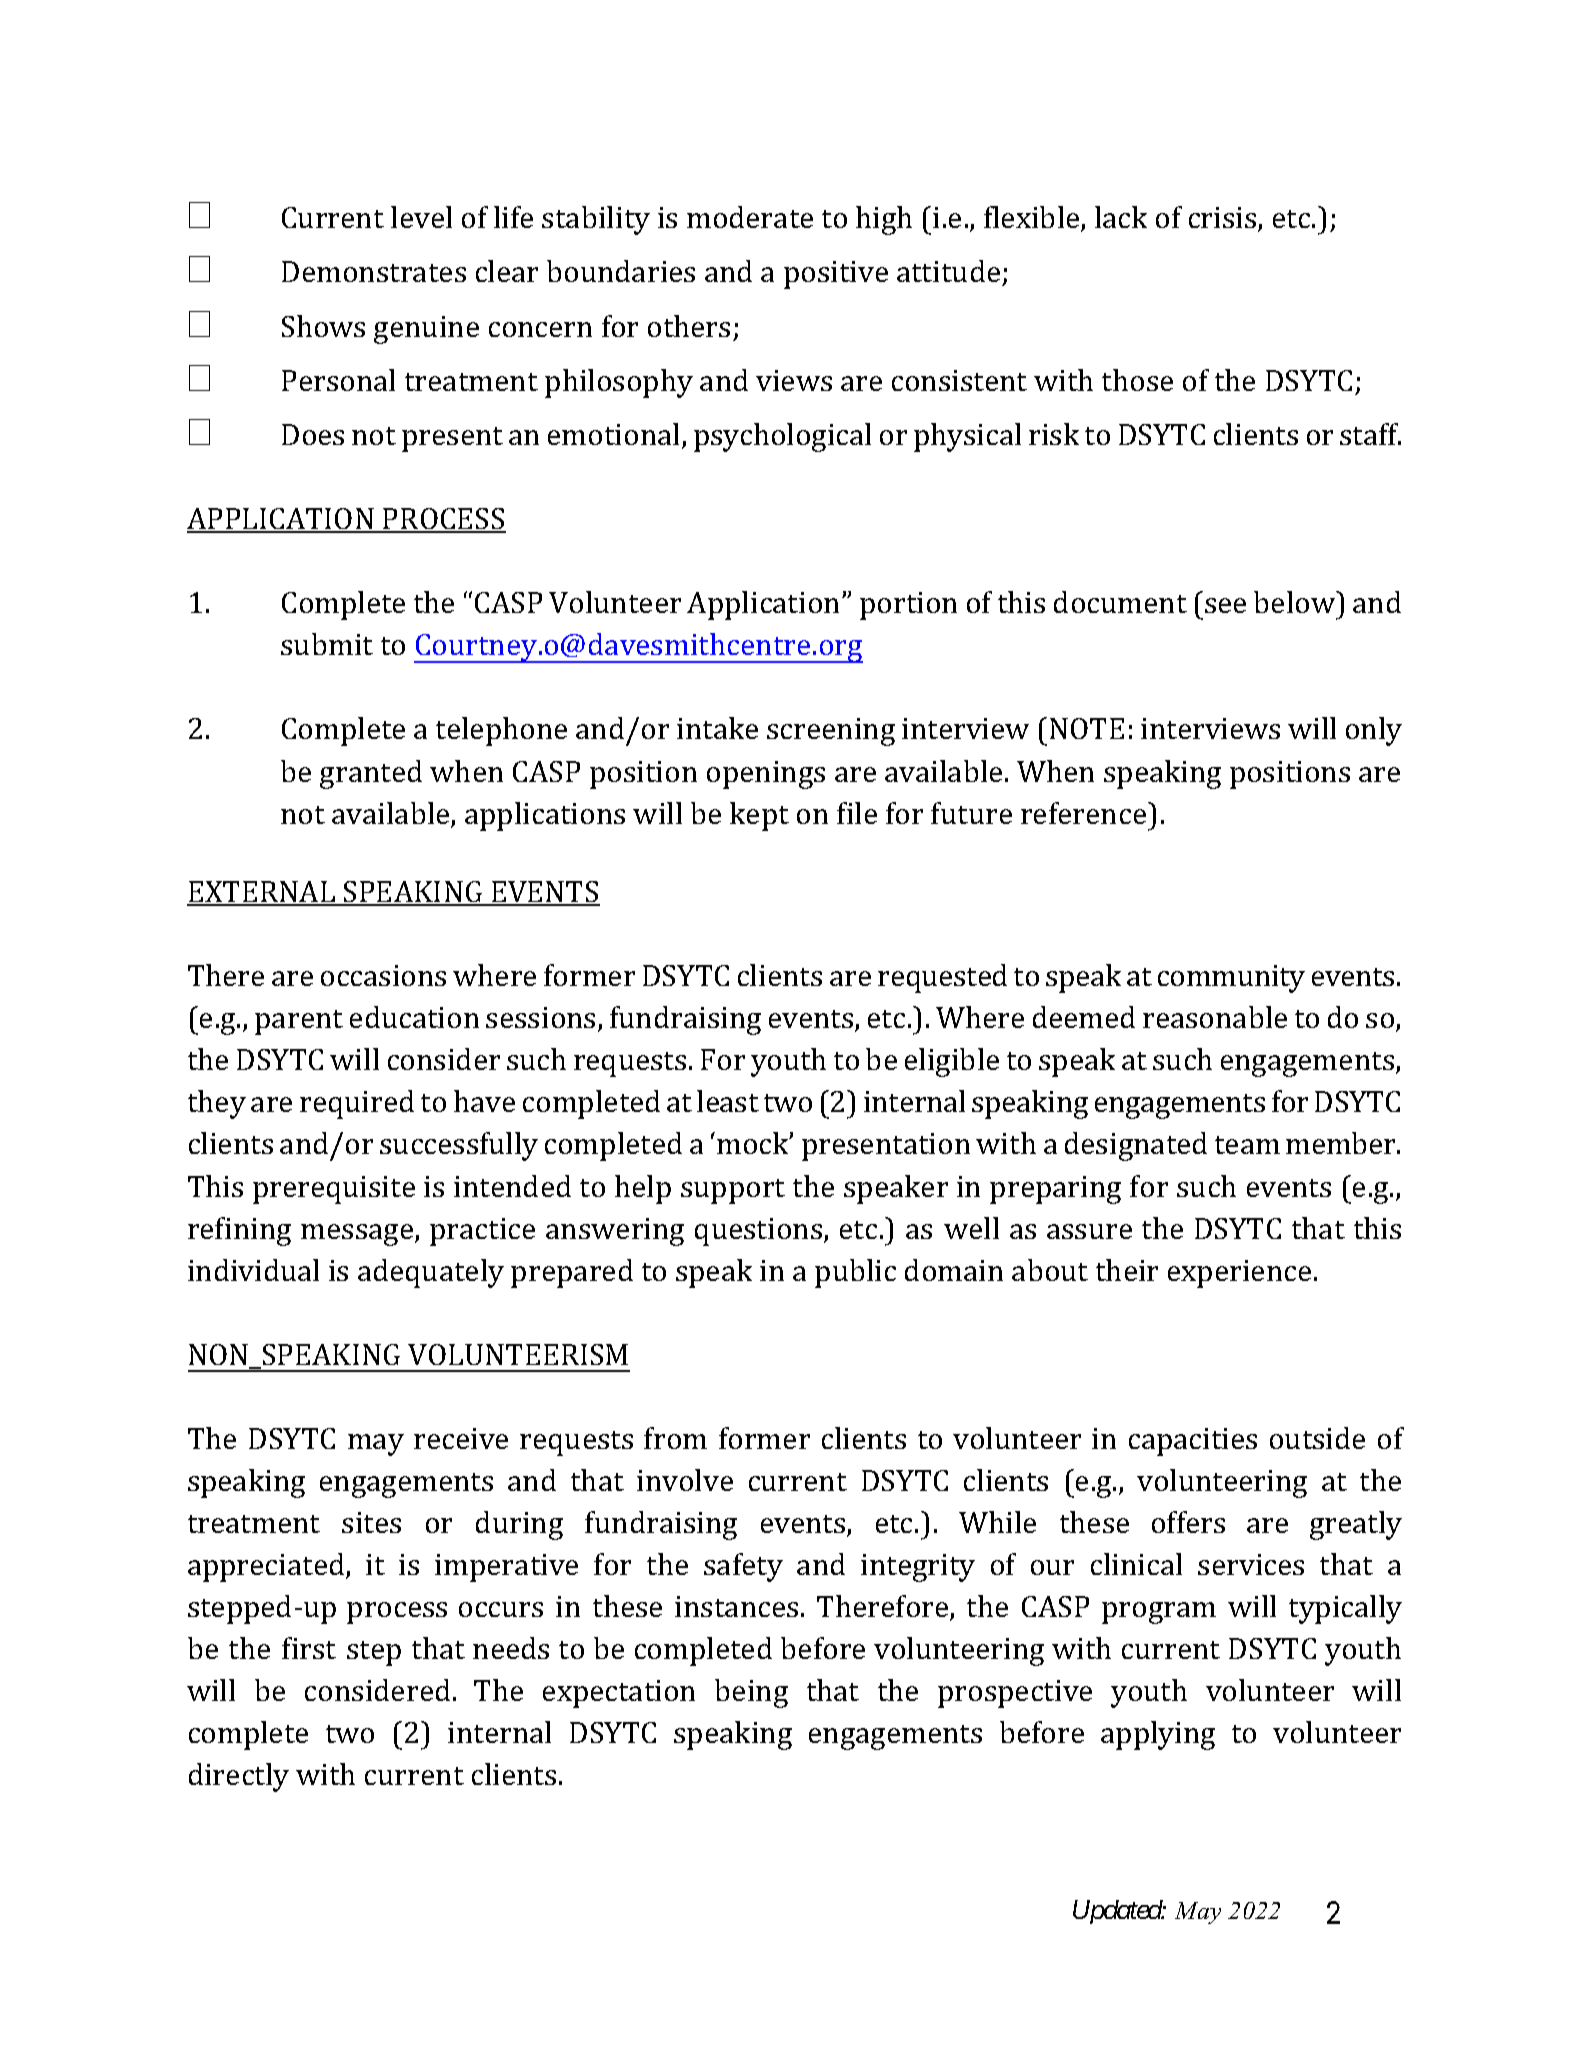  What do you see at coordinates (1231, 979) in the screenshot?
I see `community` at bounding box center [1231, 979].
